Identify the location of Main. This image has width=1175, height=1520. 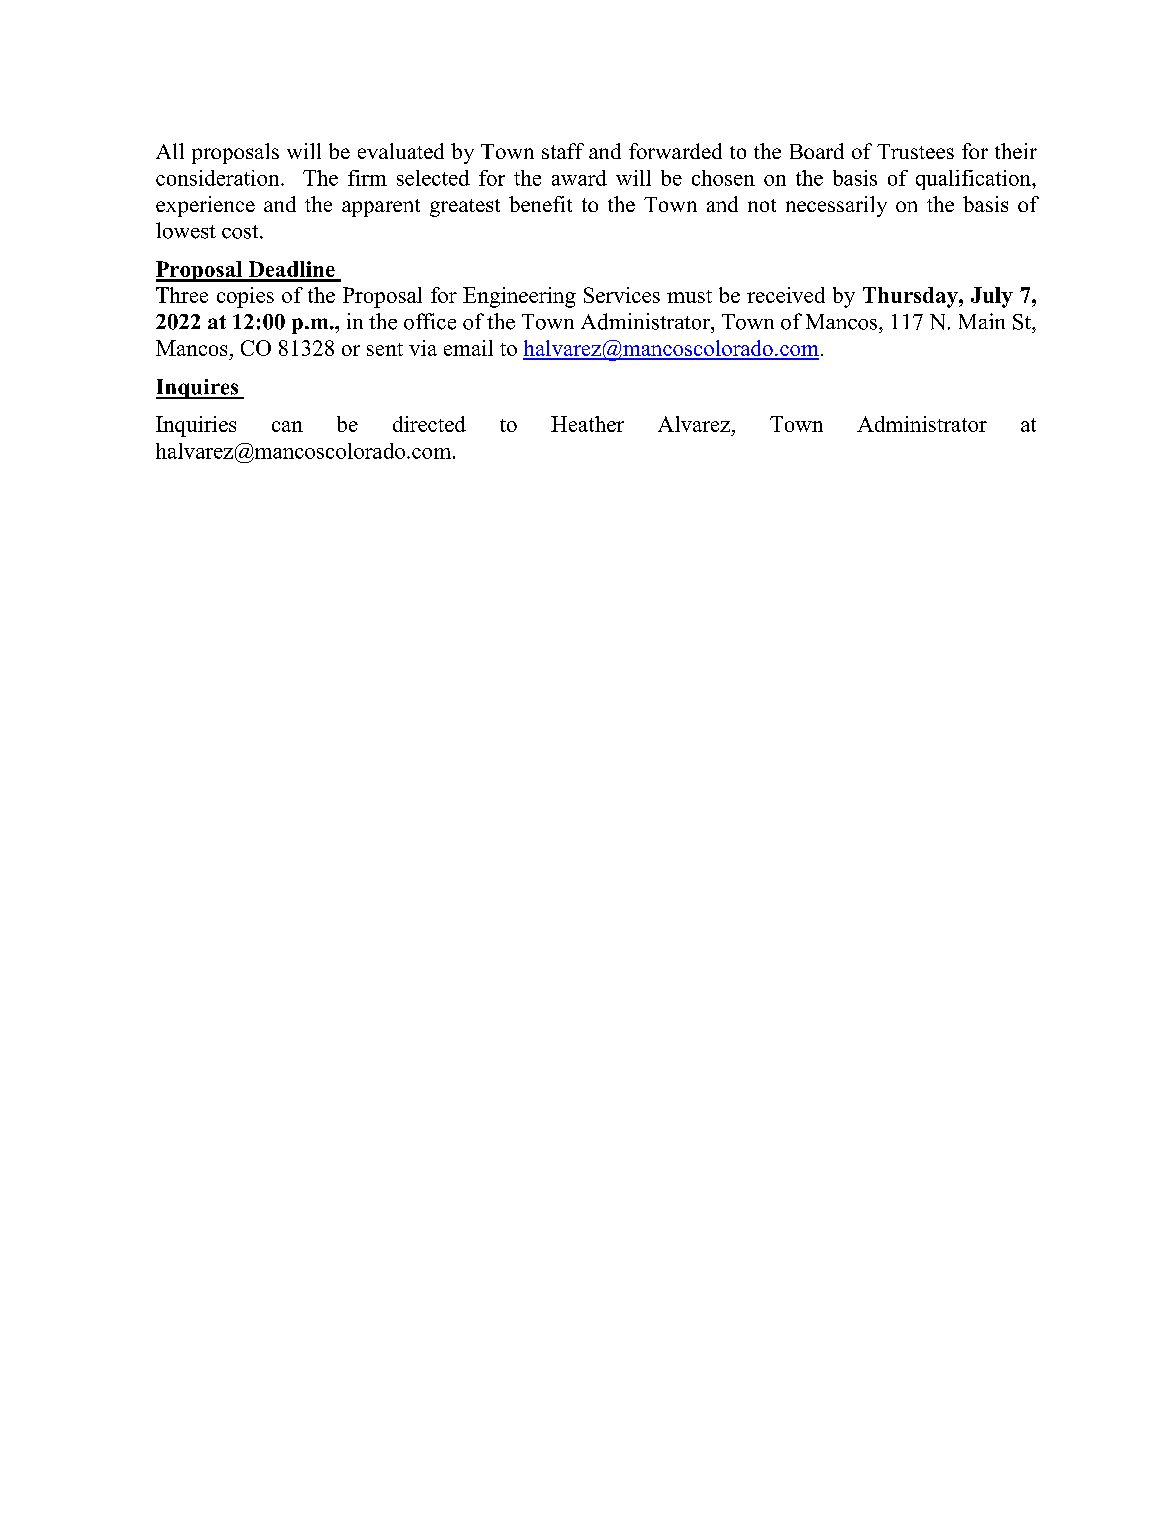
(982, 321).
